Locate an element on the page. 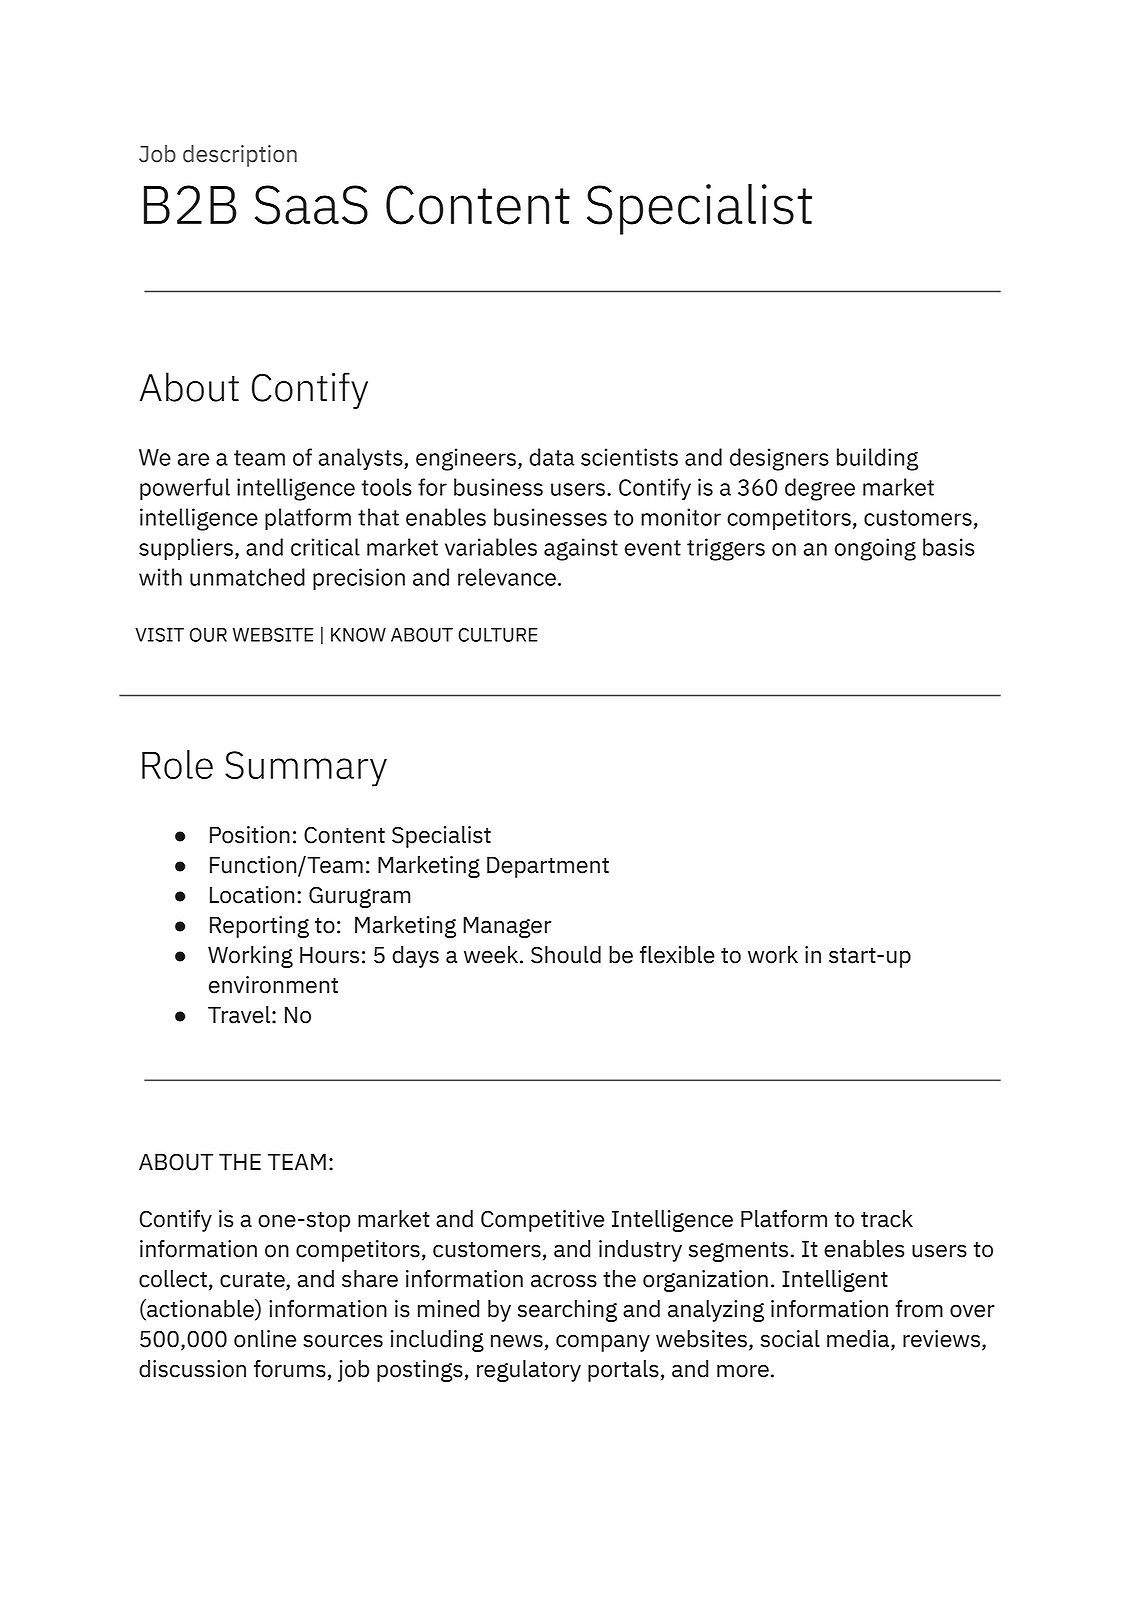 Image resolution: width=1147 pixels, height=1620 pixels. ongoing is located at coordinates (875, 549).
